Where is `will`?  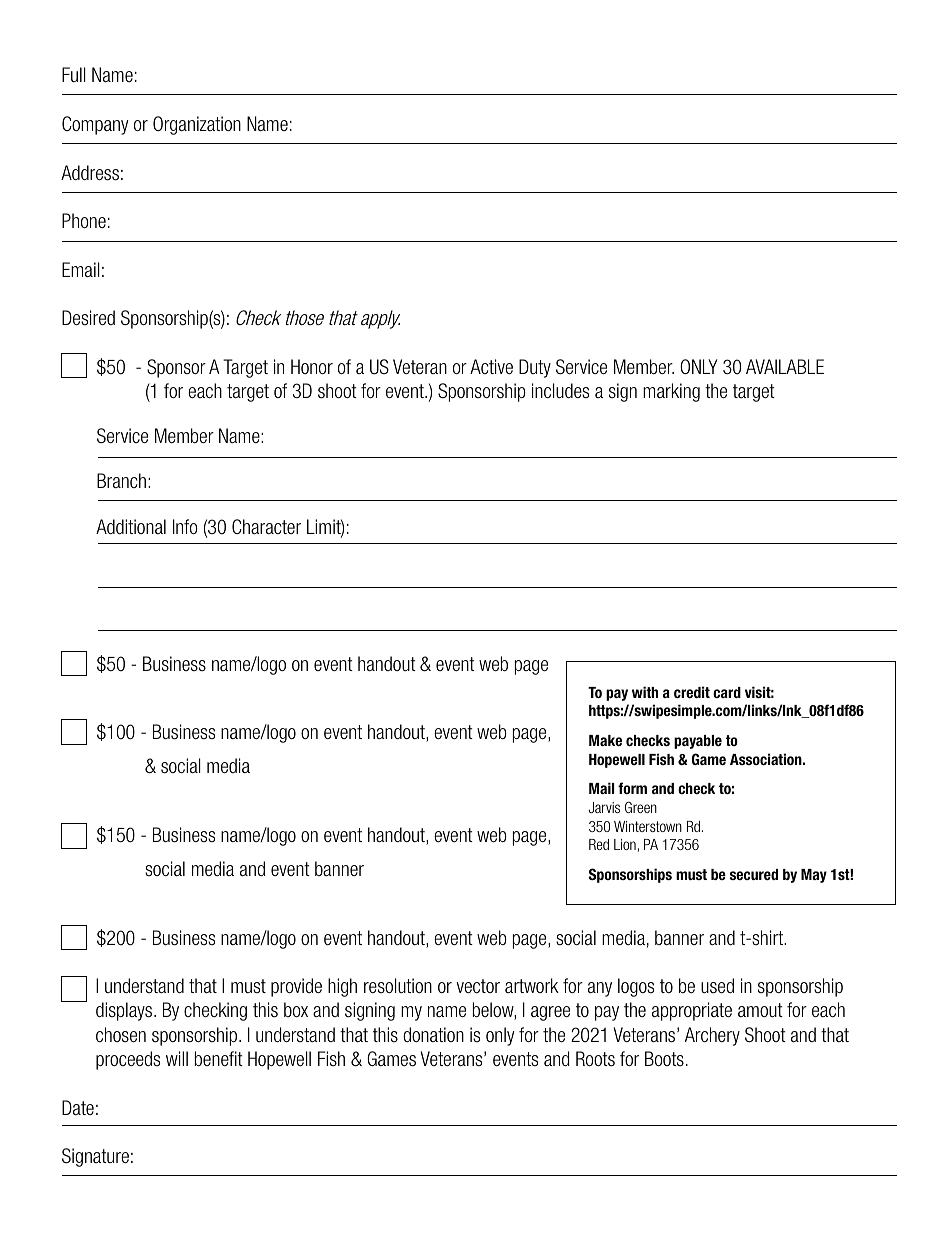
will is located at coordinates (177, 1058).
